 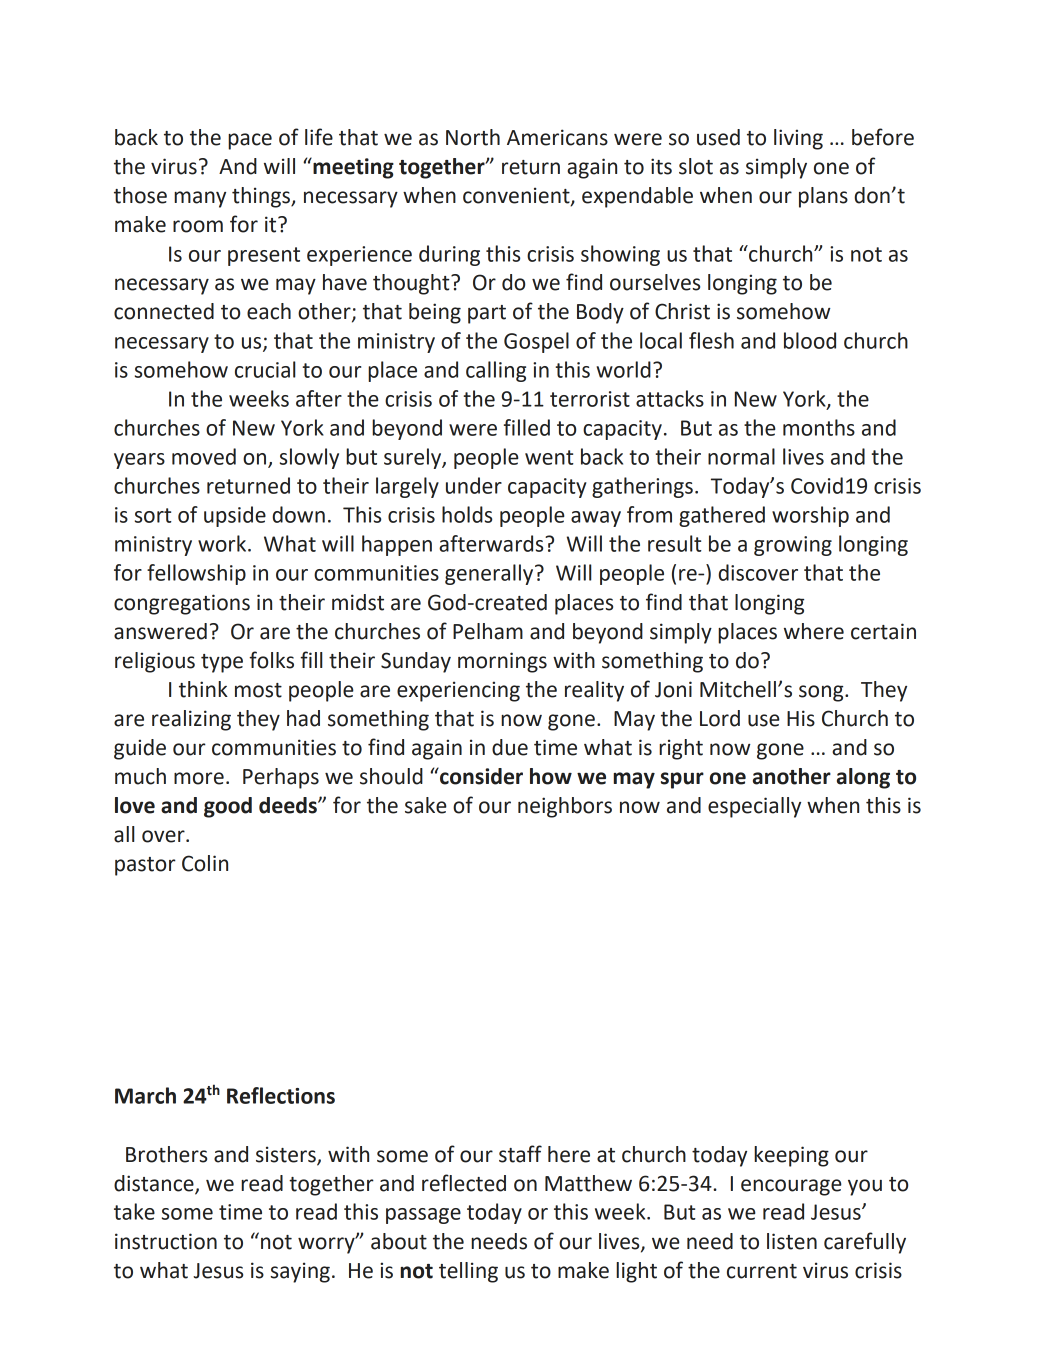 What do you see at coordinates (565, 807) in the screenshot?
I see `neighbors` at bounding box center [565, 807].
